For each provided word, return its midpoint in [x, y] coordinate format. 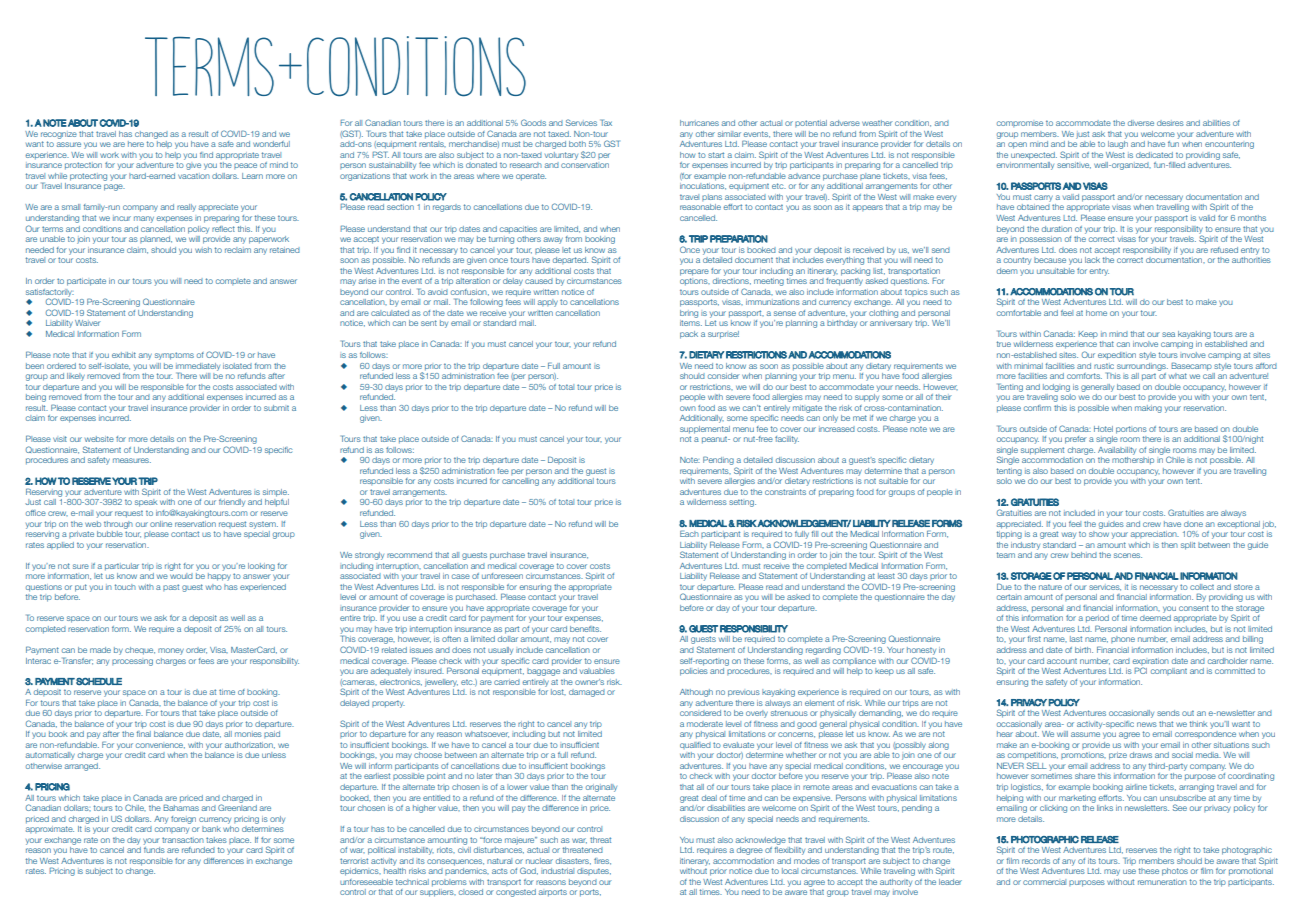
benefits [585, 629]
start [716, 155]
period [1097, 620]
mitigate [807, 409]
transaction [183, 840]
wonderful [271, 144]
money [171, 651]
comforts [1084, 376]
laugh [1118, 145]
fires [602, 861]
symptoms [174, 356]
